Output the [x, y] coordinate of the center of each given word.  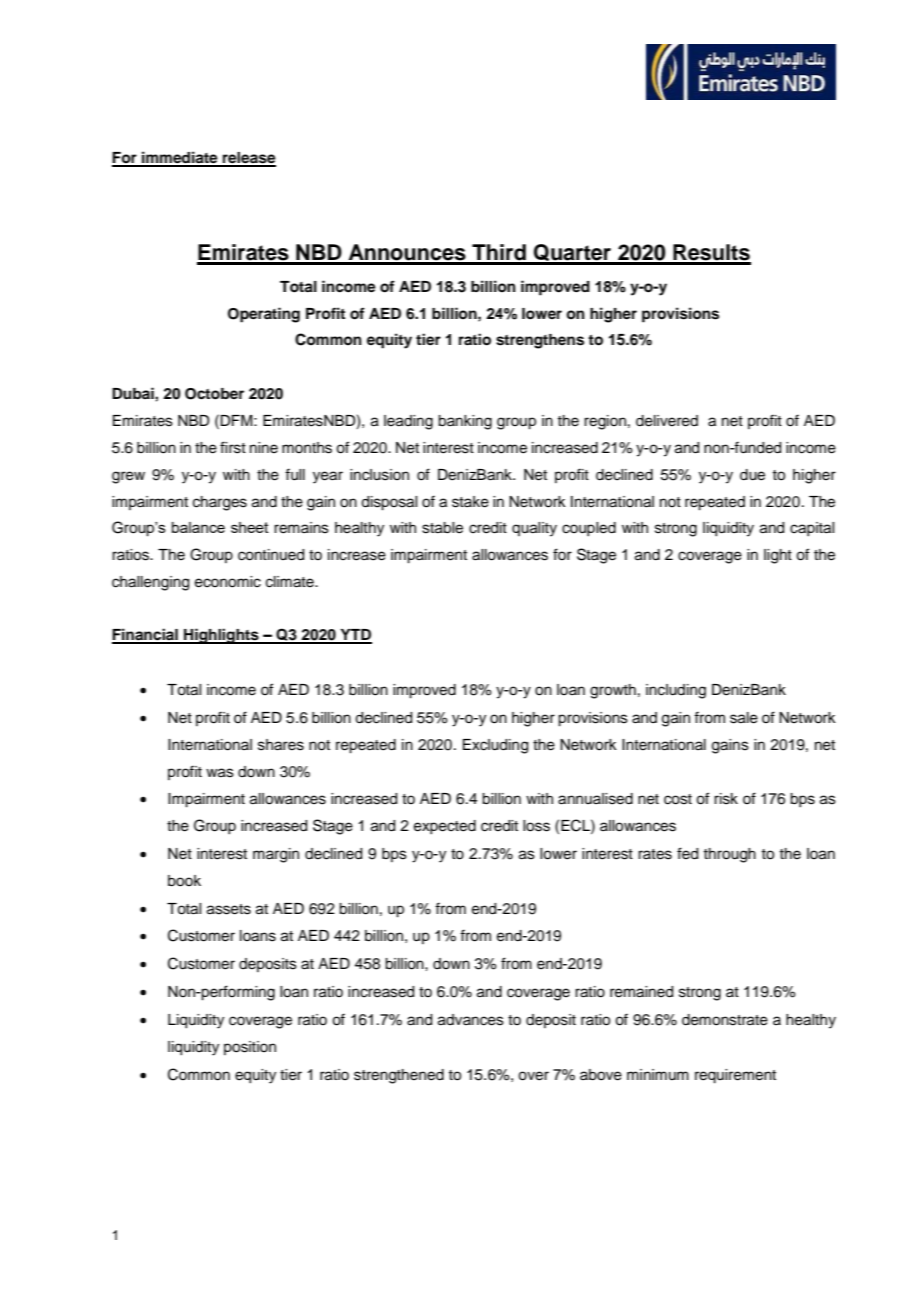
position [250, 1048]
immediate [180, 158]
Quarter [572, 254]
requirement [735, 1076]
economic [228, 582]
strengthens [540, 341]
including [676, 691]
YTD [355, 636]
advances [471, 1020]
